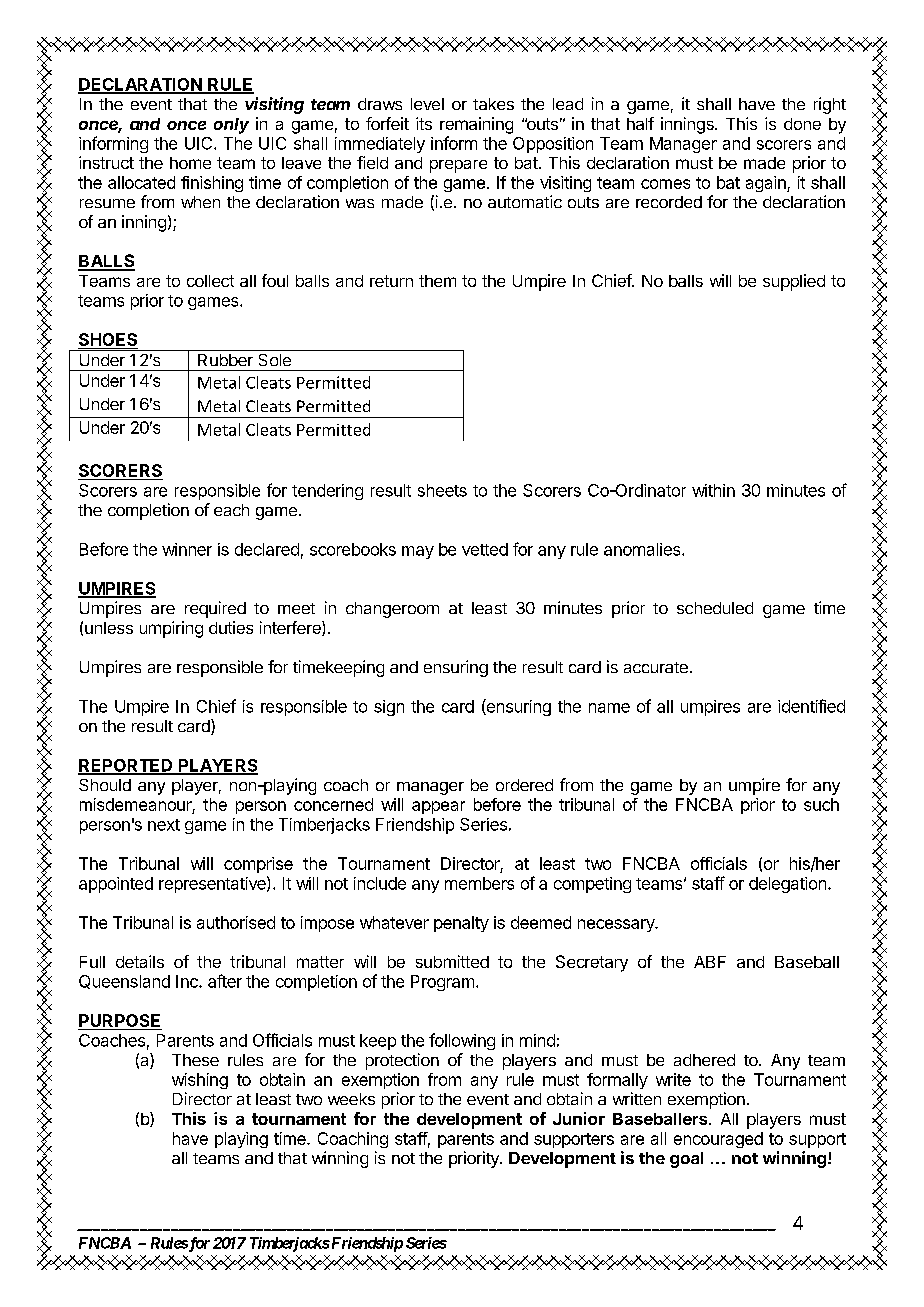  Describe the element at coordinates (802, 124) in the page. I see `done` at that location.
